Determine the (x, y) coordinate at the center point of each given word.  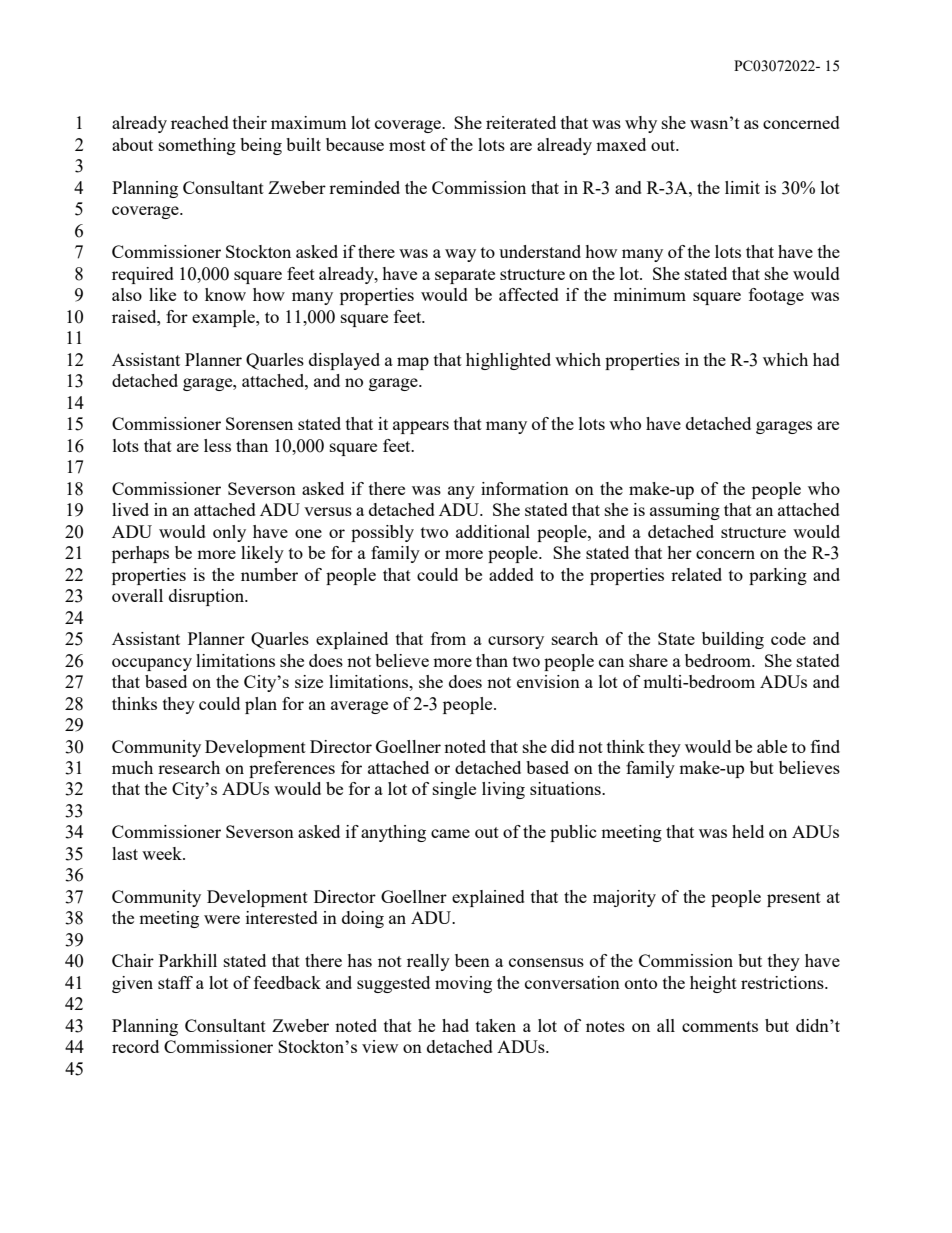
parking (778, 576)
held (748, 831)
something (197, 146)
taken (496, 1025)
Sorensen (259, 423)
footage (776, 296)
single (454, 790)
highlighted (508, 361)
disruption (208, 597)
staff (175, 982)
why (641, 124)
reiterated (521, 122)
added (511, 574)
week (163, 853)
